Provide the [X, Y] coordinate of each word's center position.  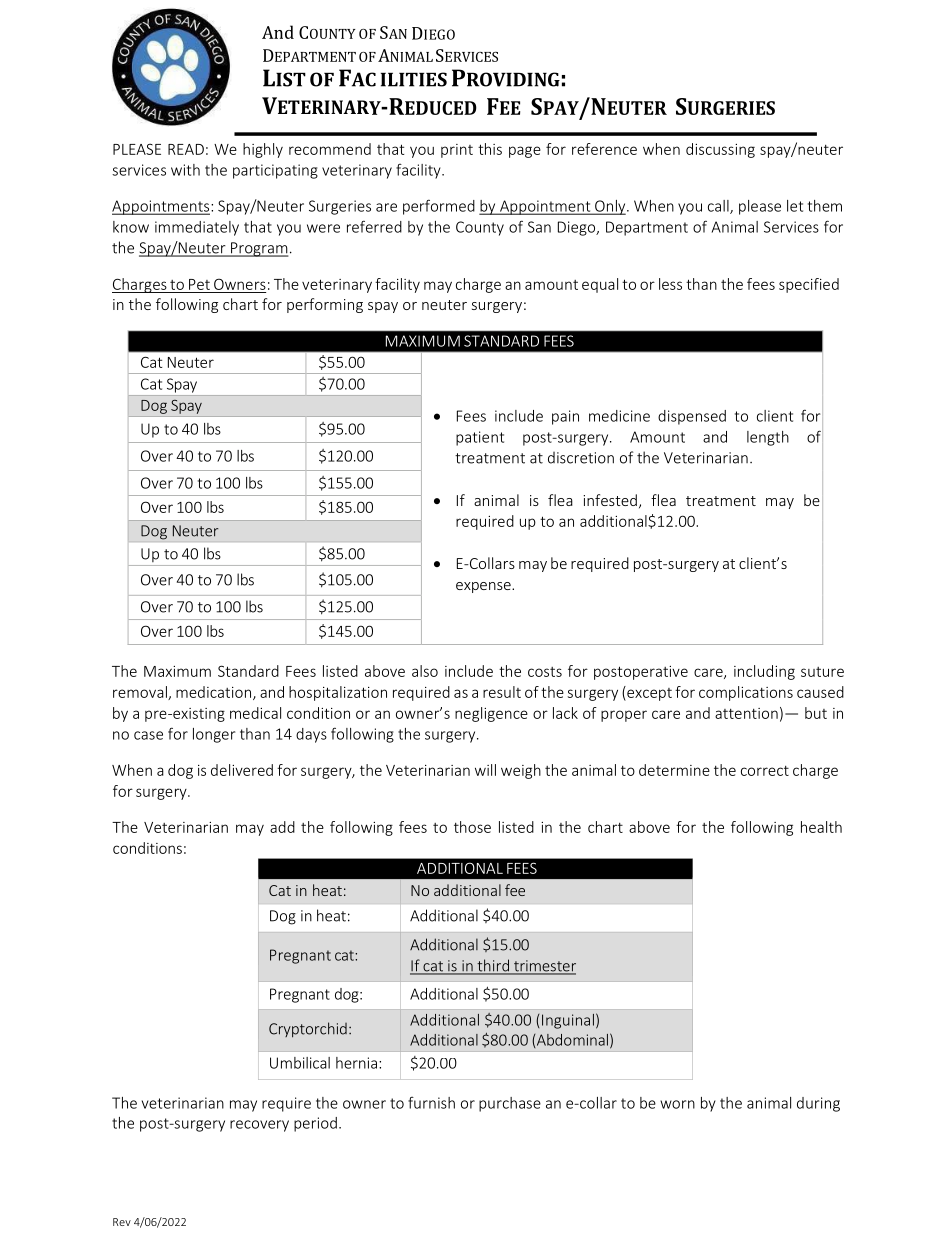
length [768, 438]
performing [325, 305]
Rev [122, 1222]
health [821, 827]
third [493, 966]
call [719, 207]
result [502, 692]
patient [480, 438]
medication [213, 692]
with [185, 170]
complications [746, 693]
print [457, 151]
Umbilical [300, 1063]
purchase [510, 1104]
